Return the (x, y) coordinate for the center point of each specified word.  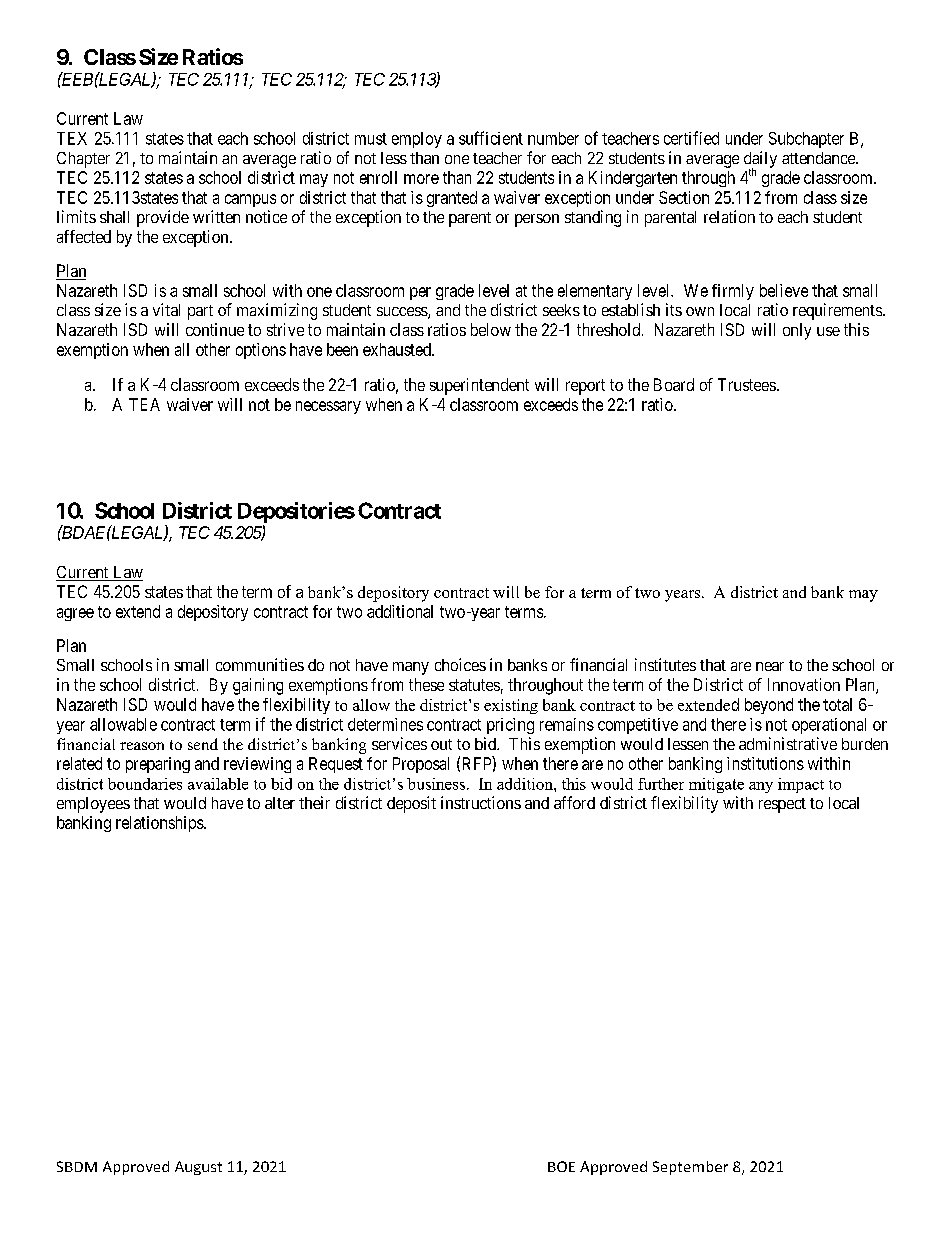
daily (760, 160)
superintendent (479, 386)
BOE (561, 1166)
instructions (481, 802)
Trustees (747, 384)
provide (163, 218)
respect (782, 805)
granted (452, 199)
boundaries (145, 784)
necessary (328, 407)
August (198, 1168)
